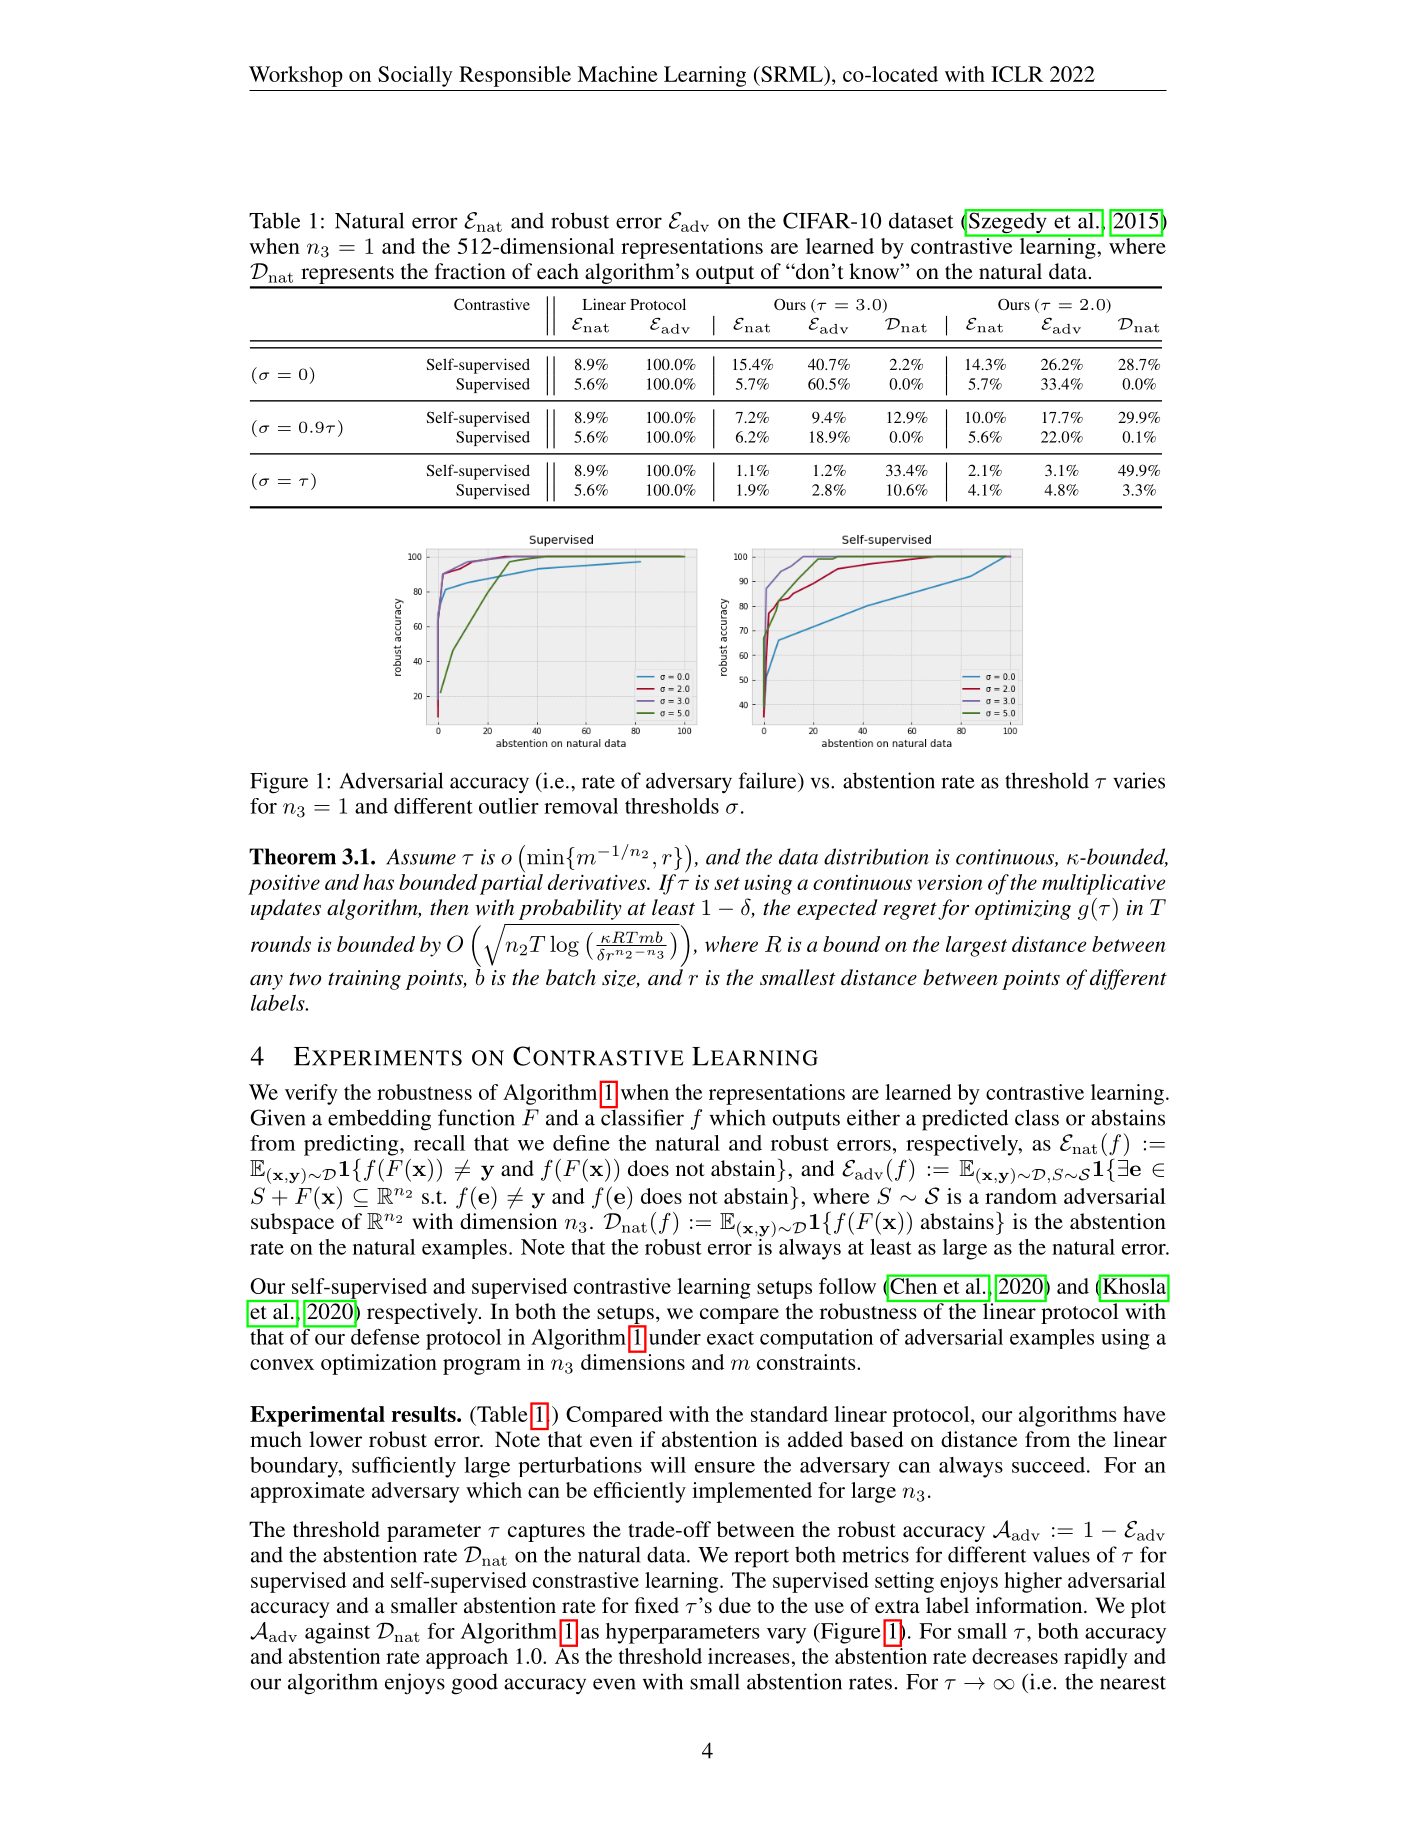 The image size is (1416, 1833). What do you see at coordinates (1023, 910) in the screenshot?
I see `optimizing` at bounding box center [1023, 910].
